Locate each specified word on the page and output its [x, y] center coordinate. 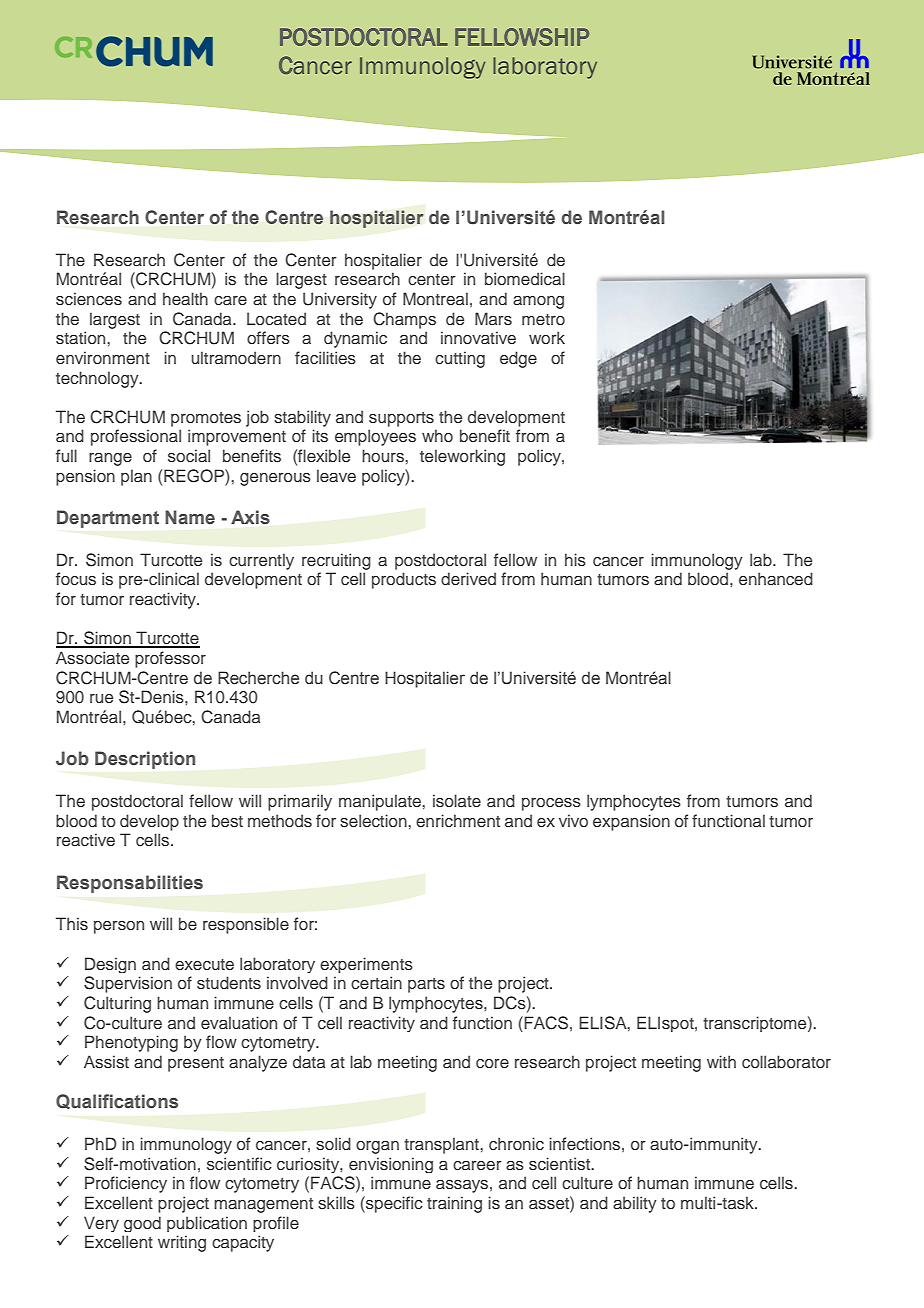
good [142, 1224]
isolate [457, 800]
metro [543, 319]
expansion [631, 822]
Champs [404, 320]
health [185, 298]
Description [145, 760]
